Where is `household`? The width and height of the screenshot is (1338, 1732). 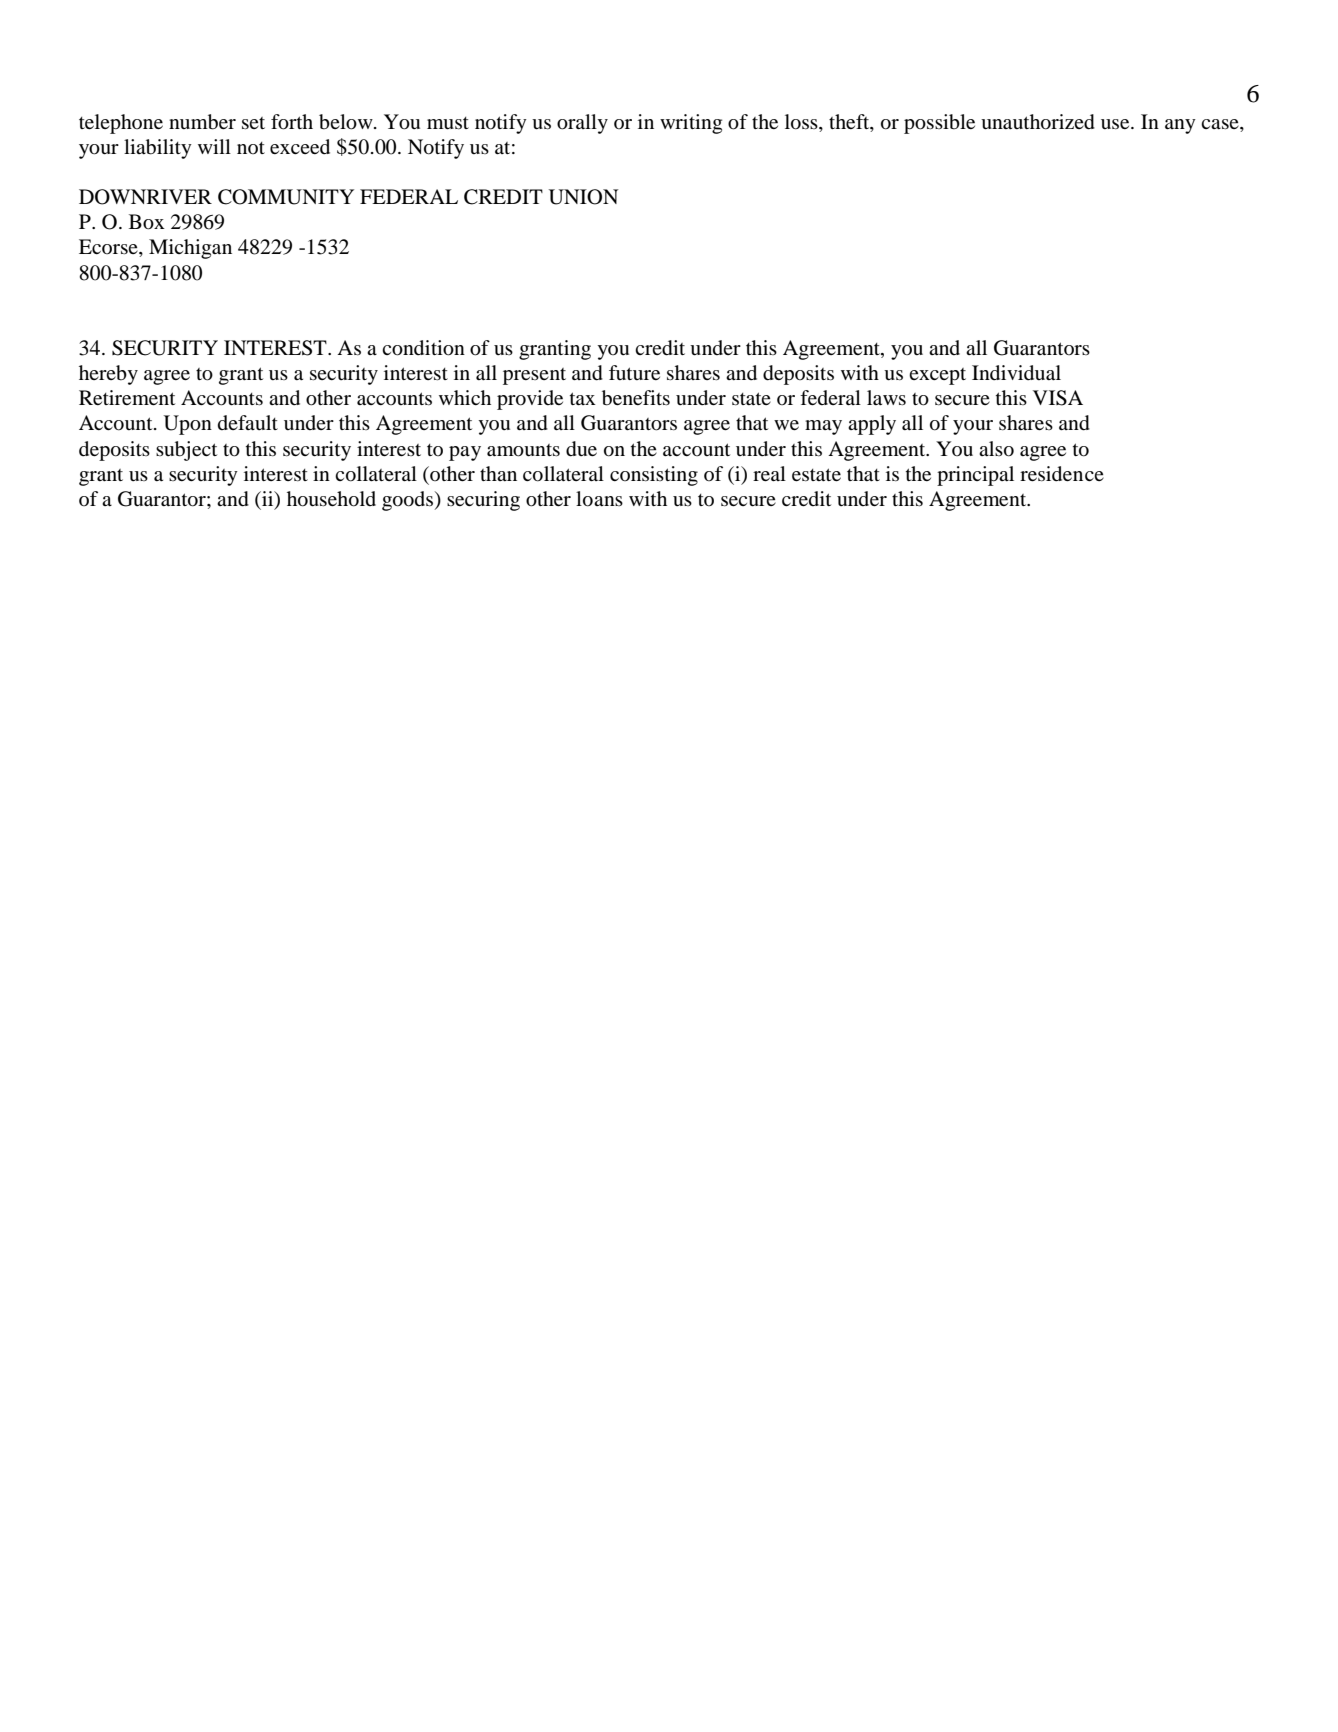
household is located at coordinates (331, 499).
